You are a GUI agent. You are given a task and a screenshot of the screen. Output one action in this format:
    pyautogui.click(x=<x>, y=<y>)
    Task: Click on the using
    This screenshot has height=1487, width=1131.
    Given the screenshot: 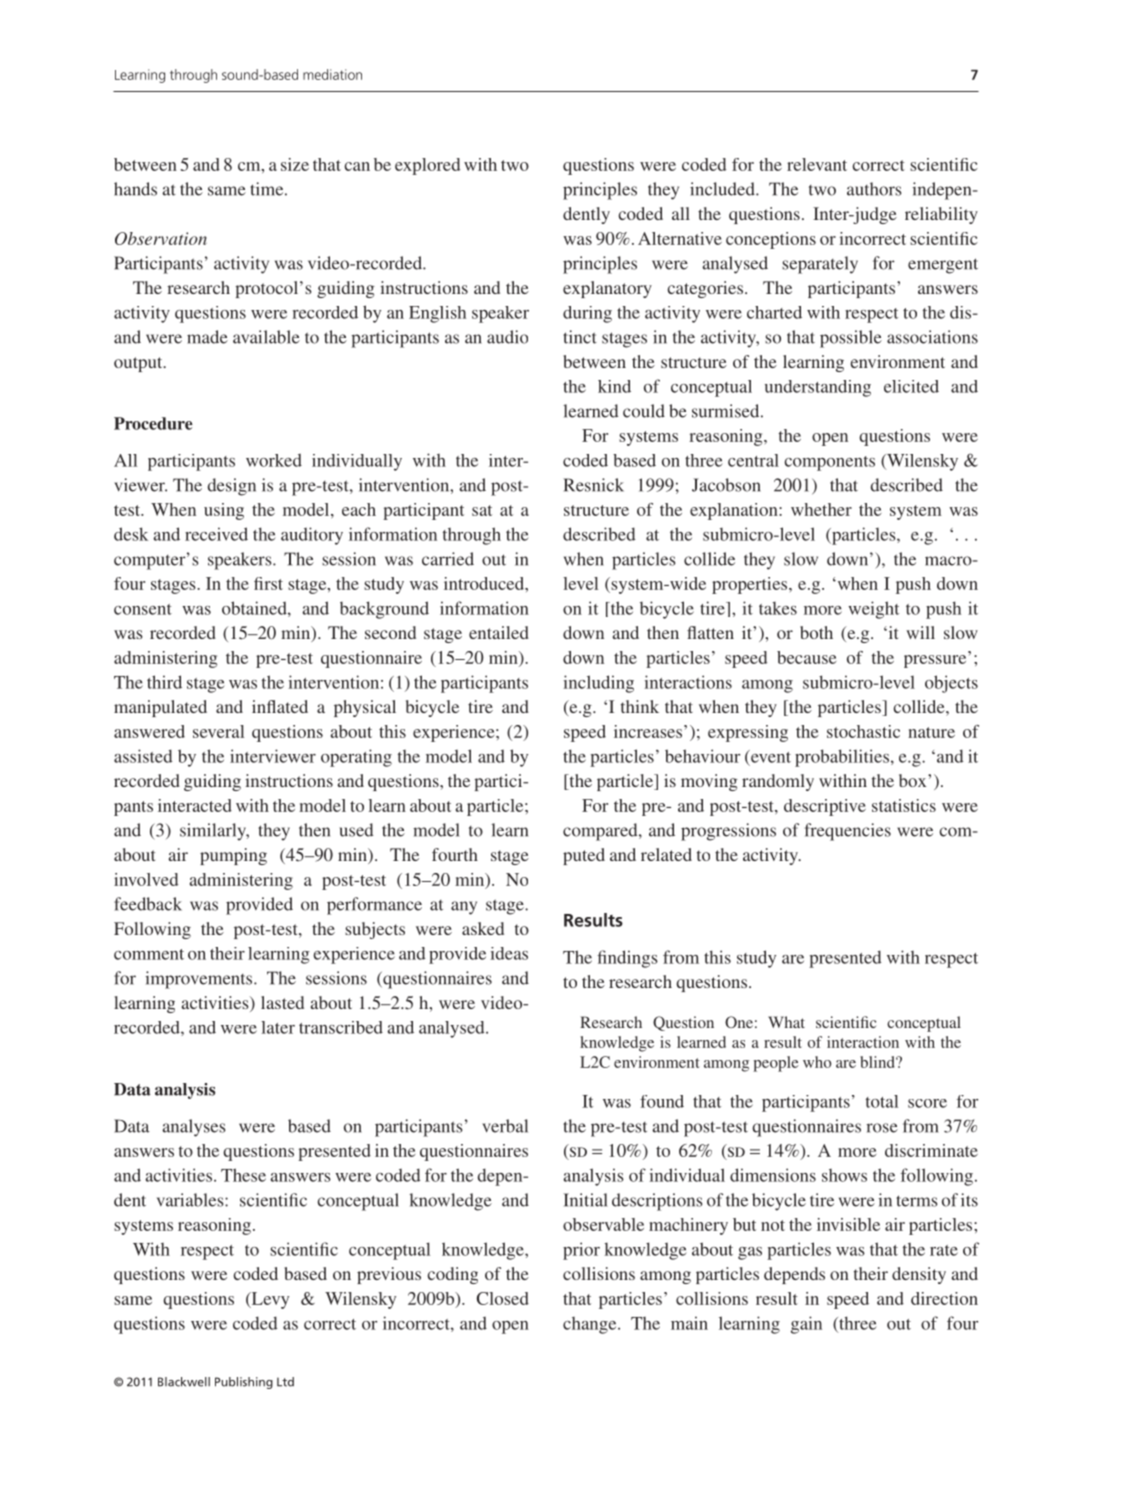 What is the action you would take?
    pyautogui.click(x=224, y=511)
